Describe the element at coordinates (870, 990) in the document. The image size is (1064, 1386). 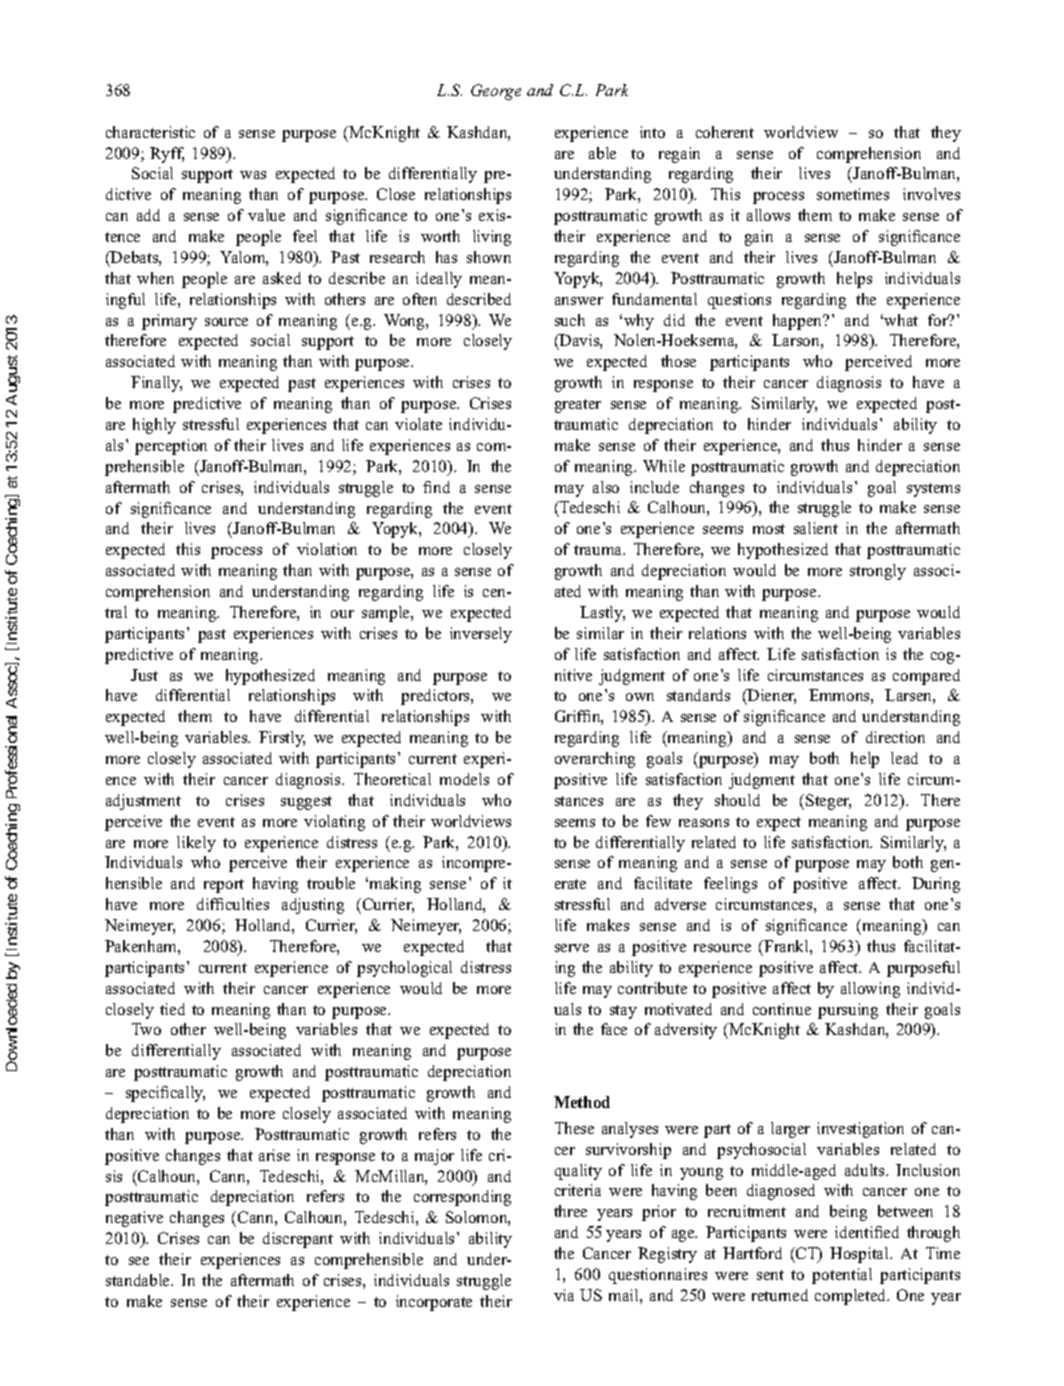
I see `allowing` at that location.
